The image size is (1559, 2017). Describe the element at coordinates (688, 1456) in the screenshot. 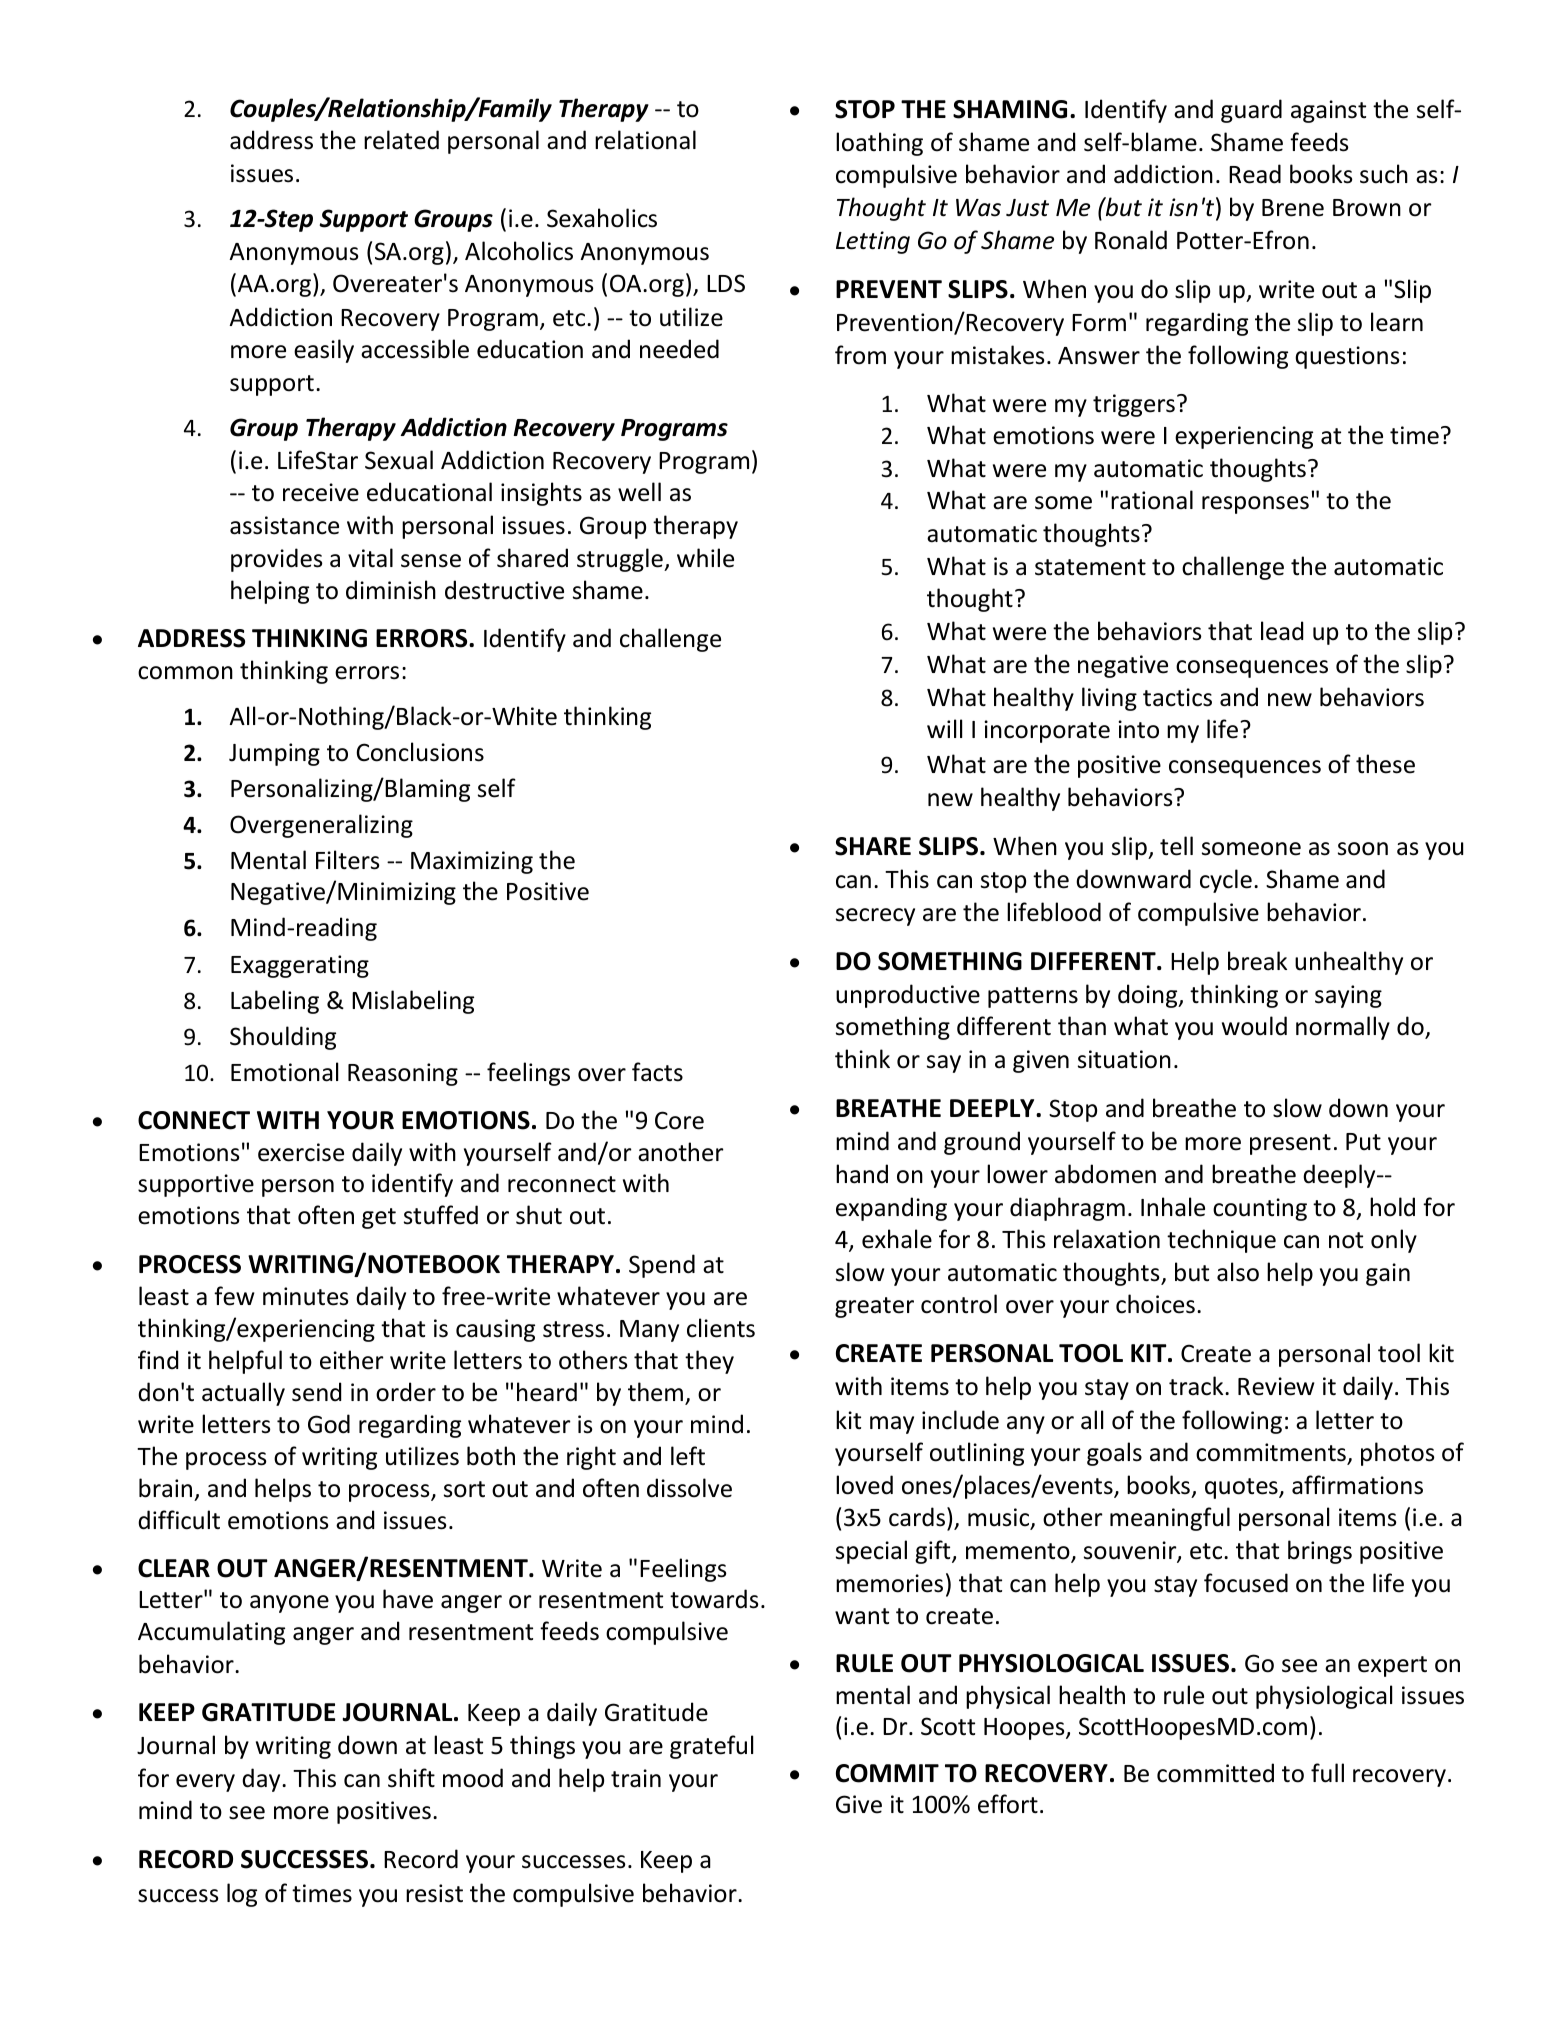

I see `left` at that location.
